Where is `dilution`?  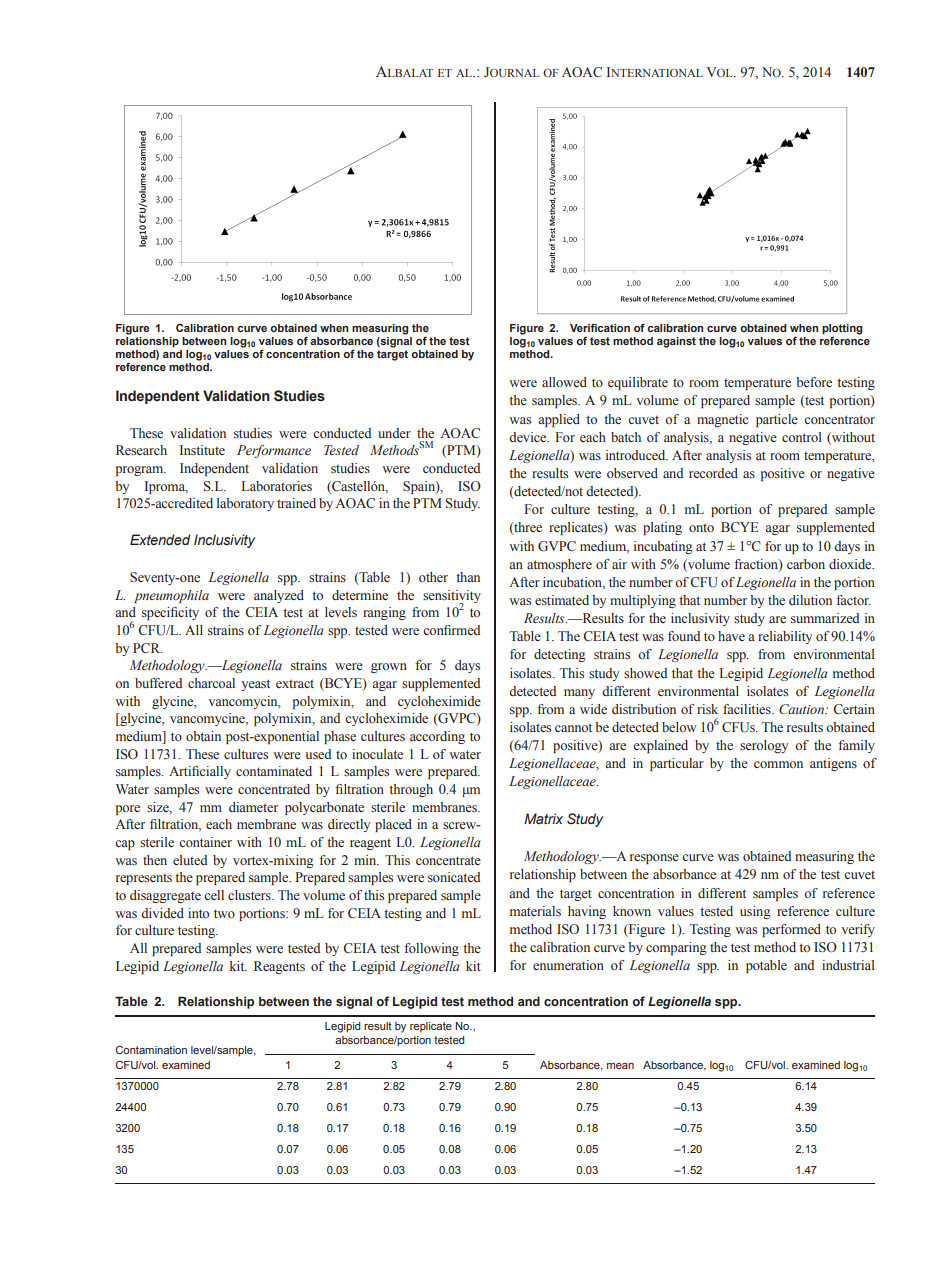 dilution is located at coordinates (810, 600).
